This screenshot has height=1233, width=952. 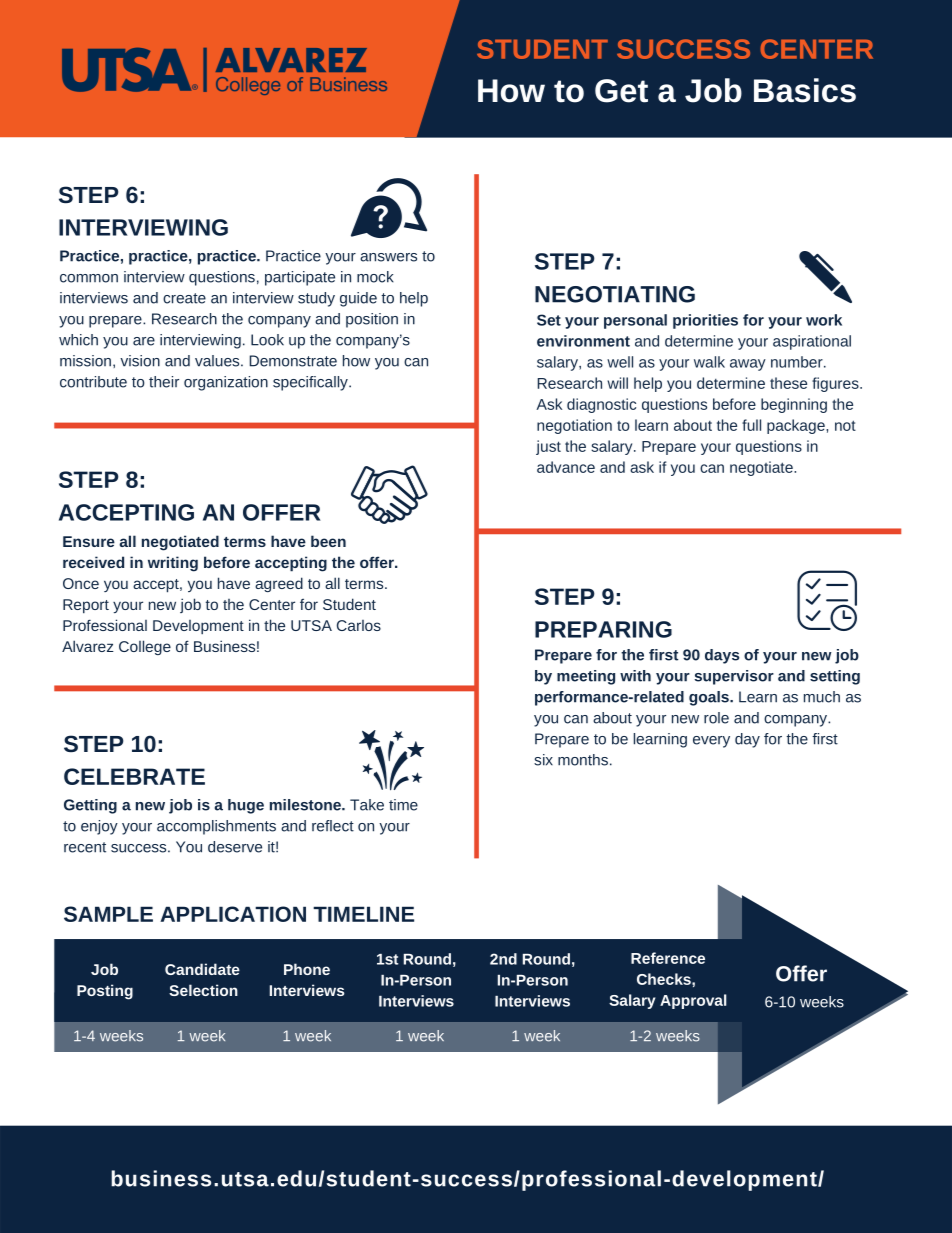 What do you see at coordinates (805, 90) in the screenshot?
I see `Basics` at bounding box center [805, 90].
